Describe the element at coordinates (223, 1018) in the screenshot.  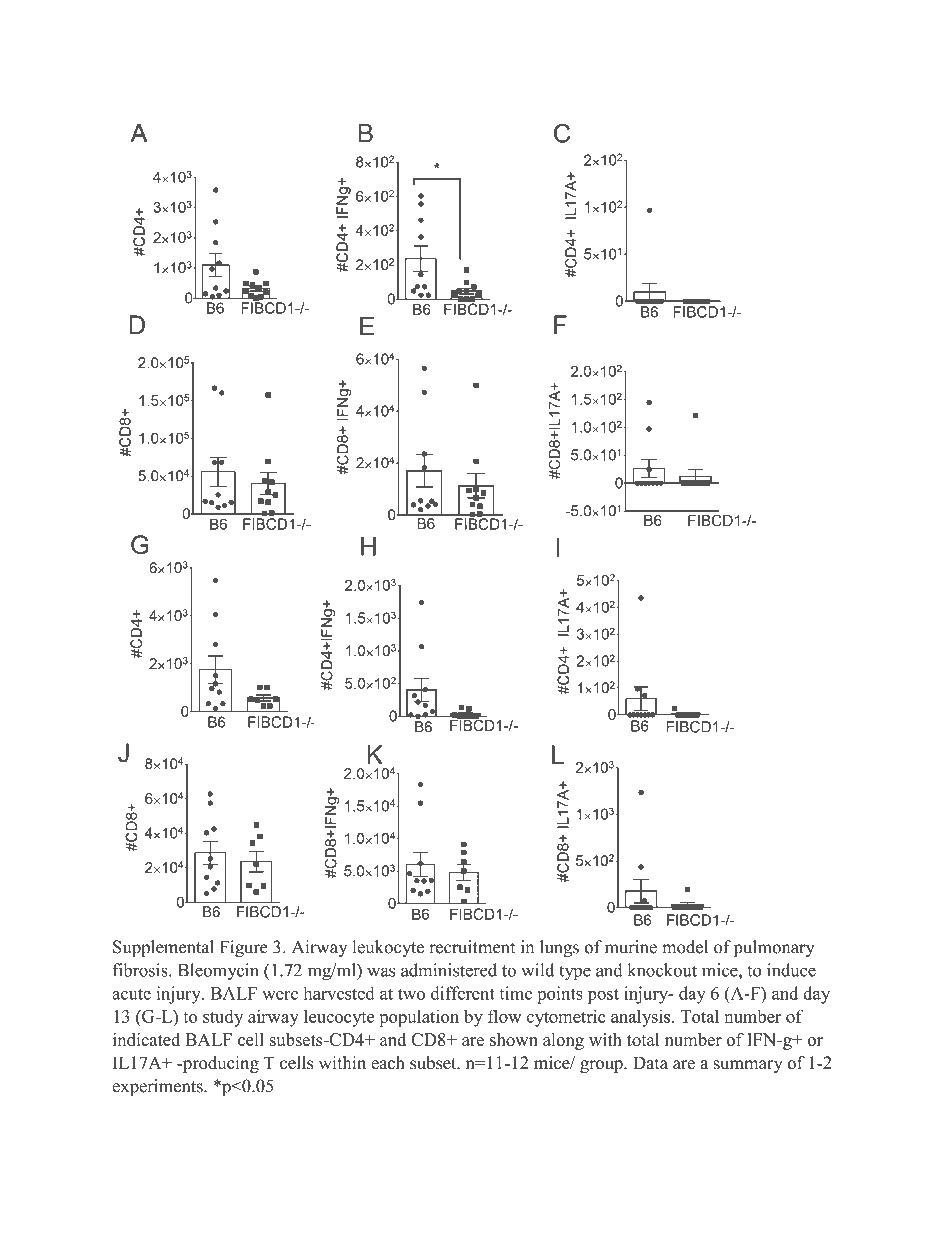
I see `study` at that location.
